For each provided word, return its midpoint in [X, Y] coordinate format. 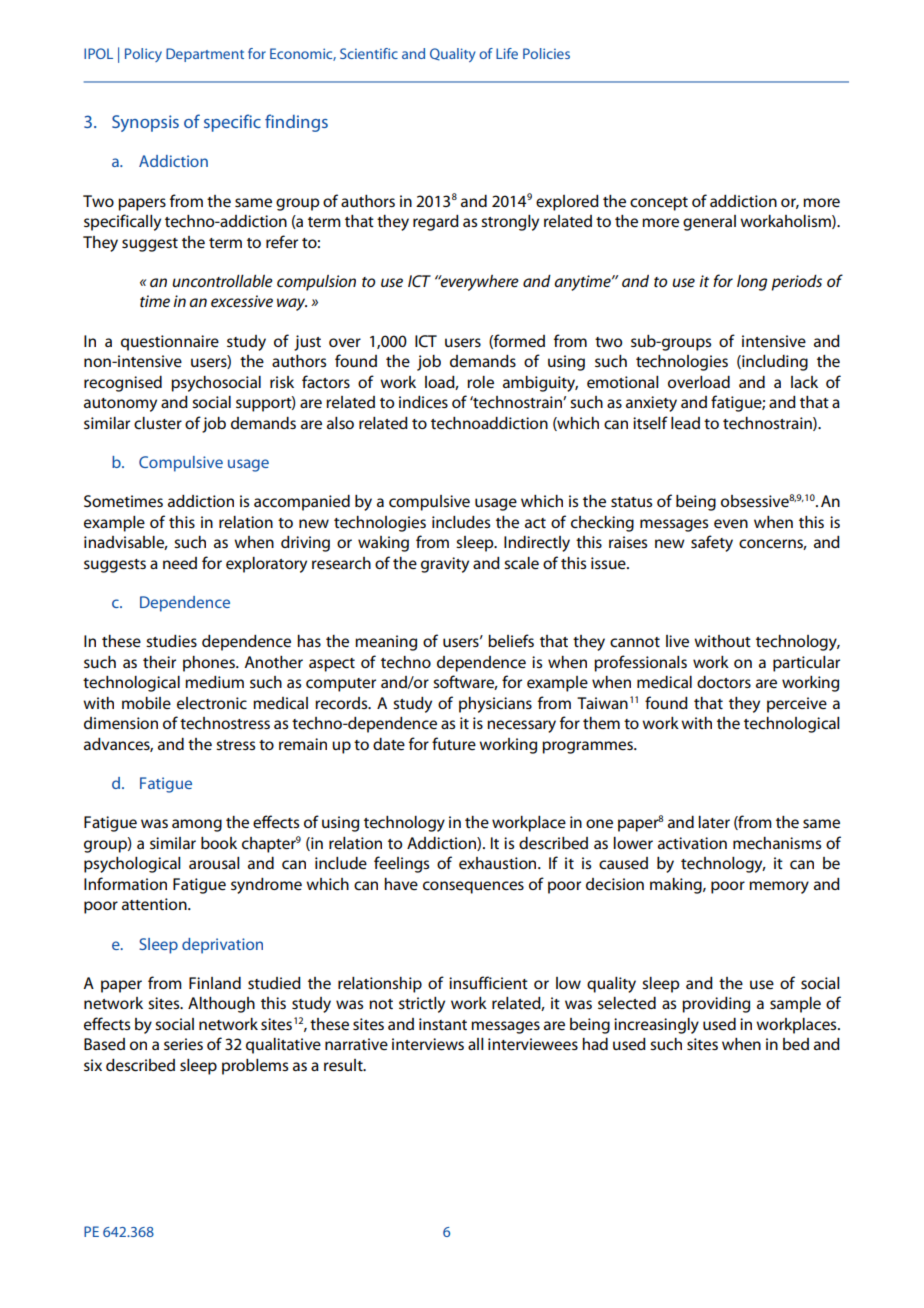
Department [205, 55]
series [183, 1044]
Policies [546, 53]
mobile [146, 703]
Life [507, 53]
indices [423, 402]
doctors [724, 682]
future [454, 743]
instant [443, 1024]
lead [685, 423]
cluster [158, 423]
